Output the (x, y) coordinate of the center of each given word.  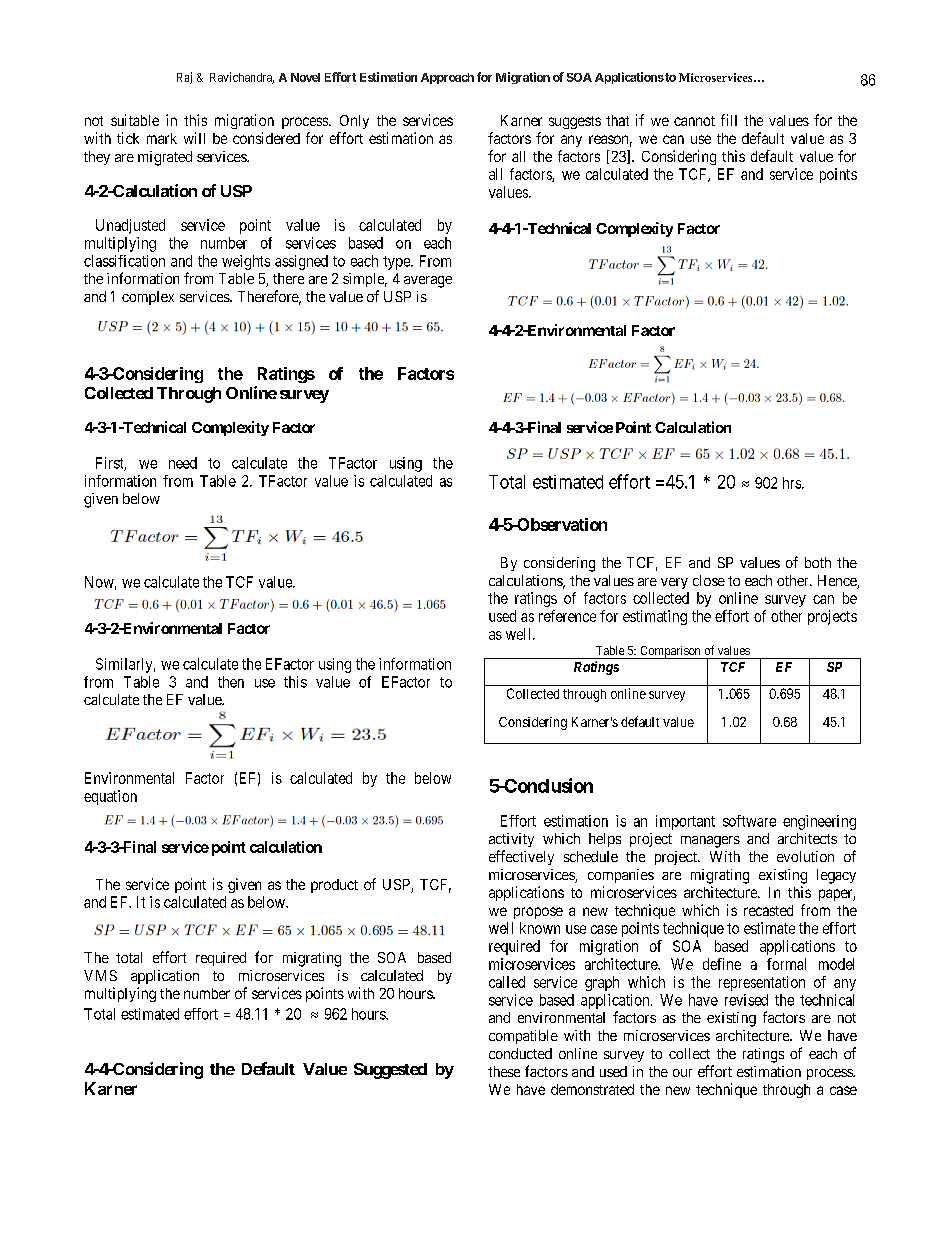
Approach (447, 78)
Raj (184, 78)
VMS (100, 975)
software (749, 821)
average (428, 282)
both (818, 562)
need (183, 463)
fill (729, 120)
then (231, 682)
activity (511, 840)
